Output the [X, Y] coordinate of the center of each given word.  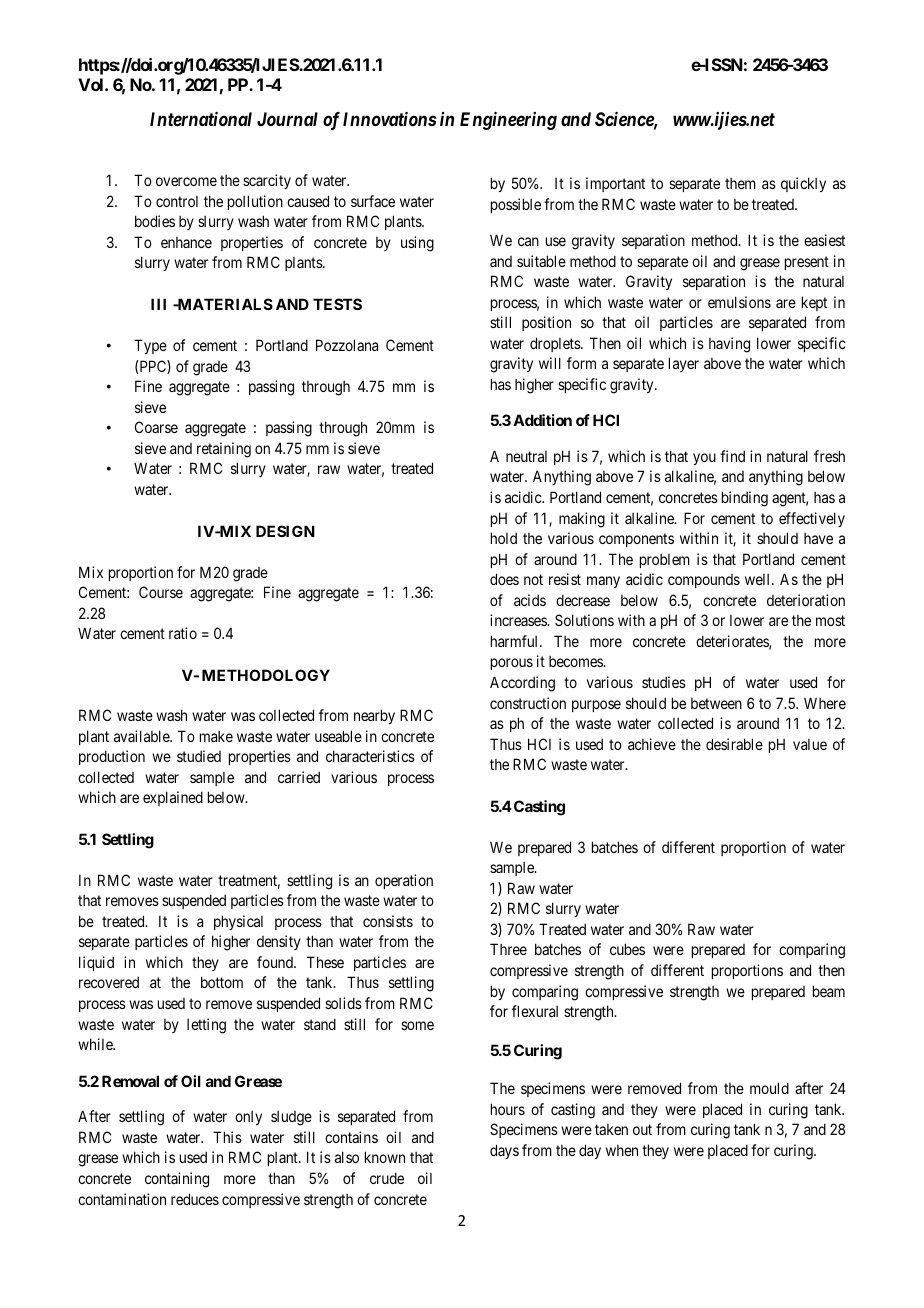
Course [161, 592]
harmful [516, 641]
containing [177, 1180]
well [759, 579]
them [740, 183]
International [201, 119]
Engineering [508, 121]
